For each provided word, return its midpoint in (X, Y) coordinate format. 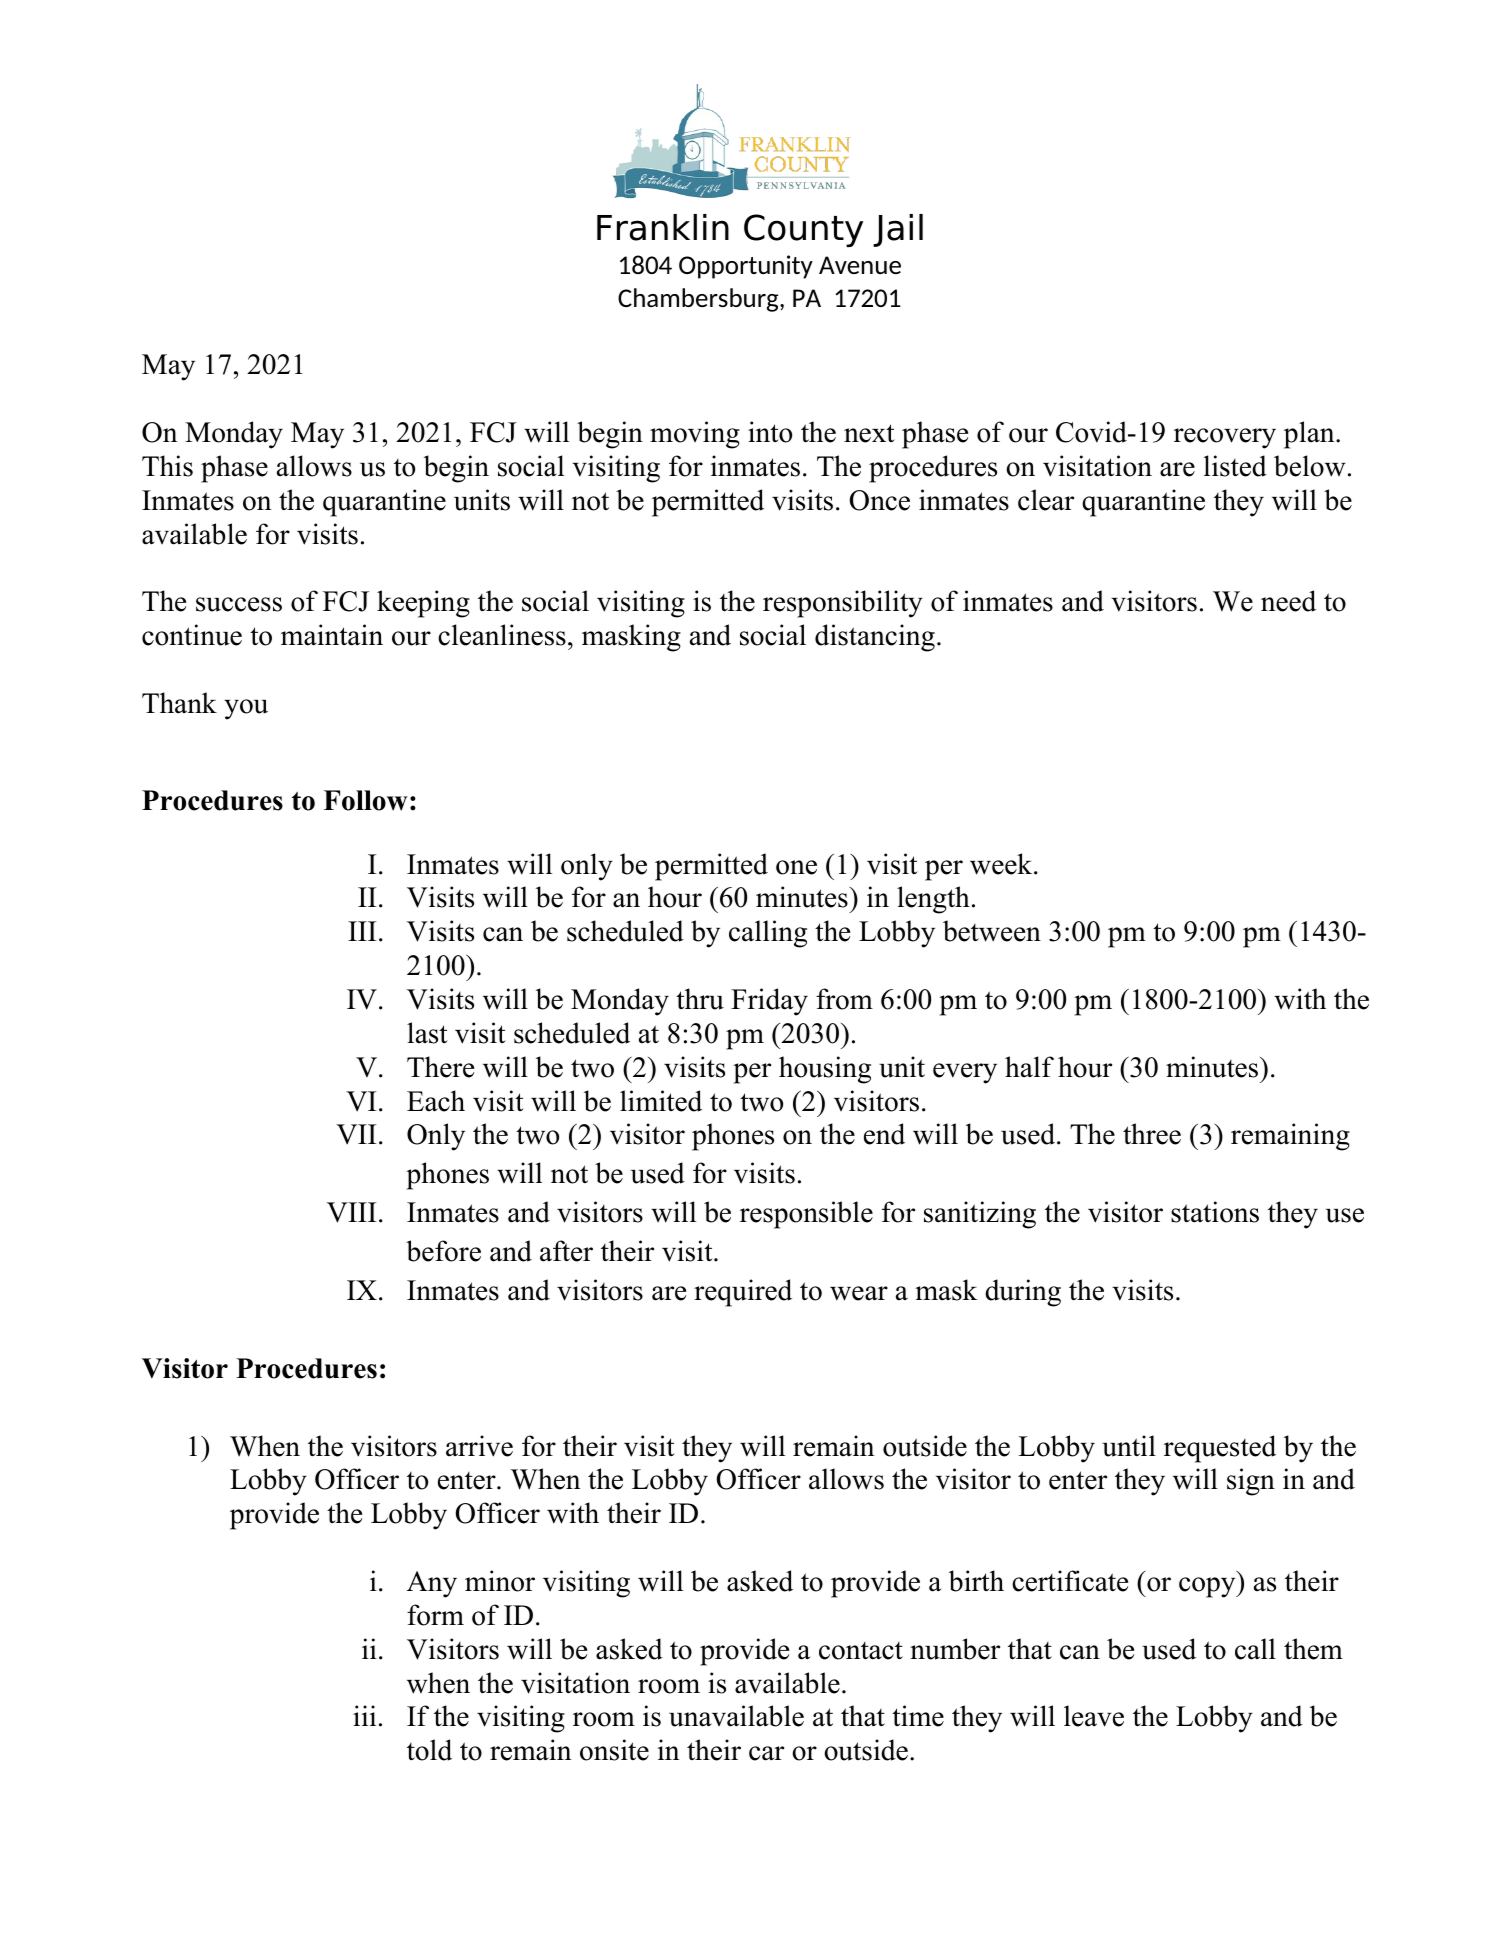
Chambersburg (699, 300)
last (427, 1033)
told (429, 1750)
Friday (769, 1002)
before (443, 1251)
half (1029, 1067)
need (1288, 601)
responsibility (843, 604)
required (743, 1293)
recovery (1225, 438)
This (167, 466)
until (1129, 1446)
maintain (332, 635)
